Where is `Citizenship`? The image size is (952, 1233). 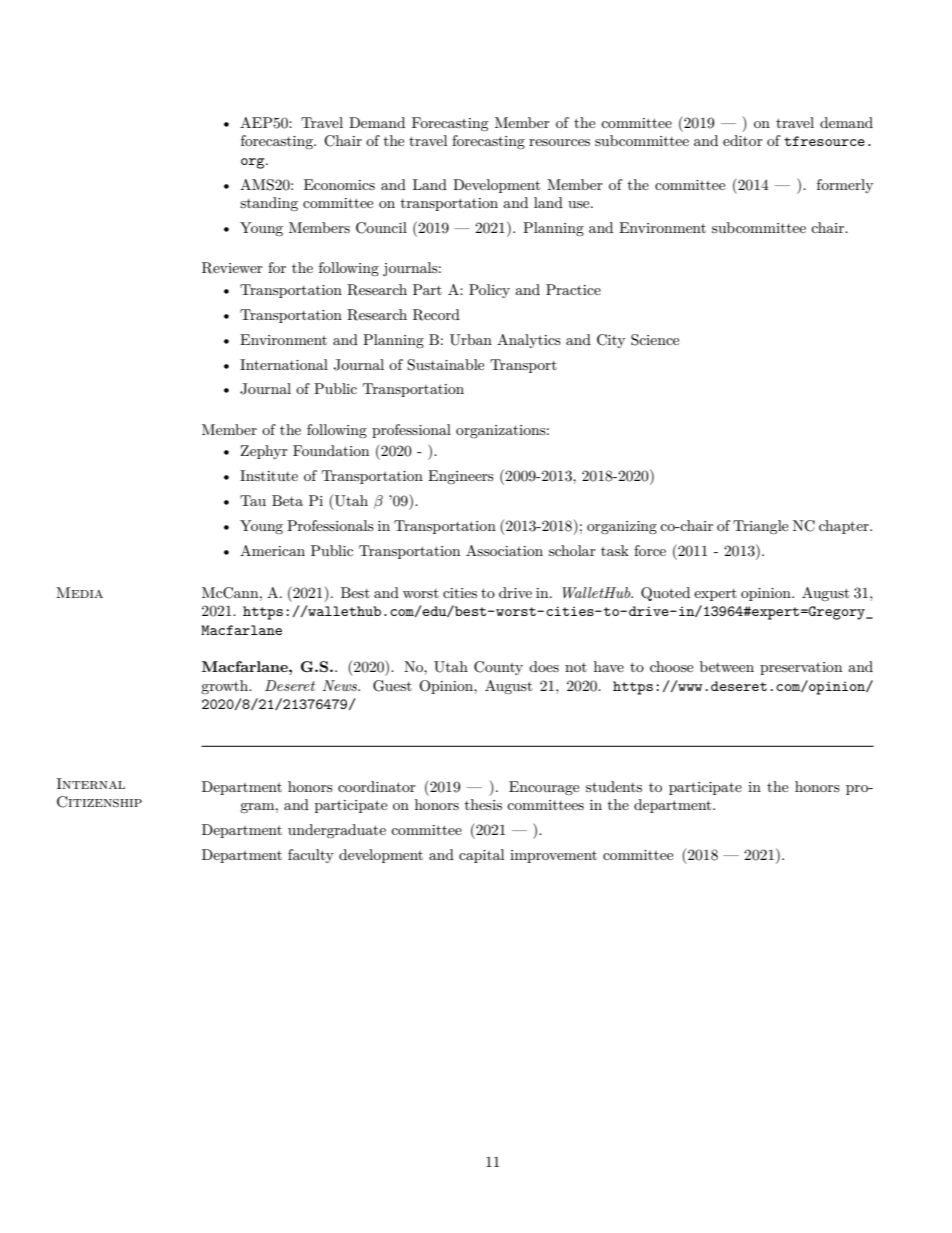
Citizenship is located at coordinates (99, 802).
